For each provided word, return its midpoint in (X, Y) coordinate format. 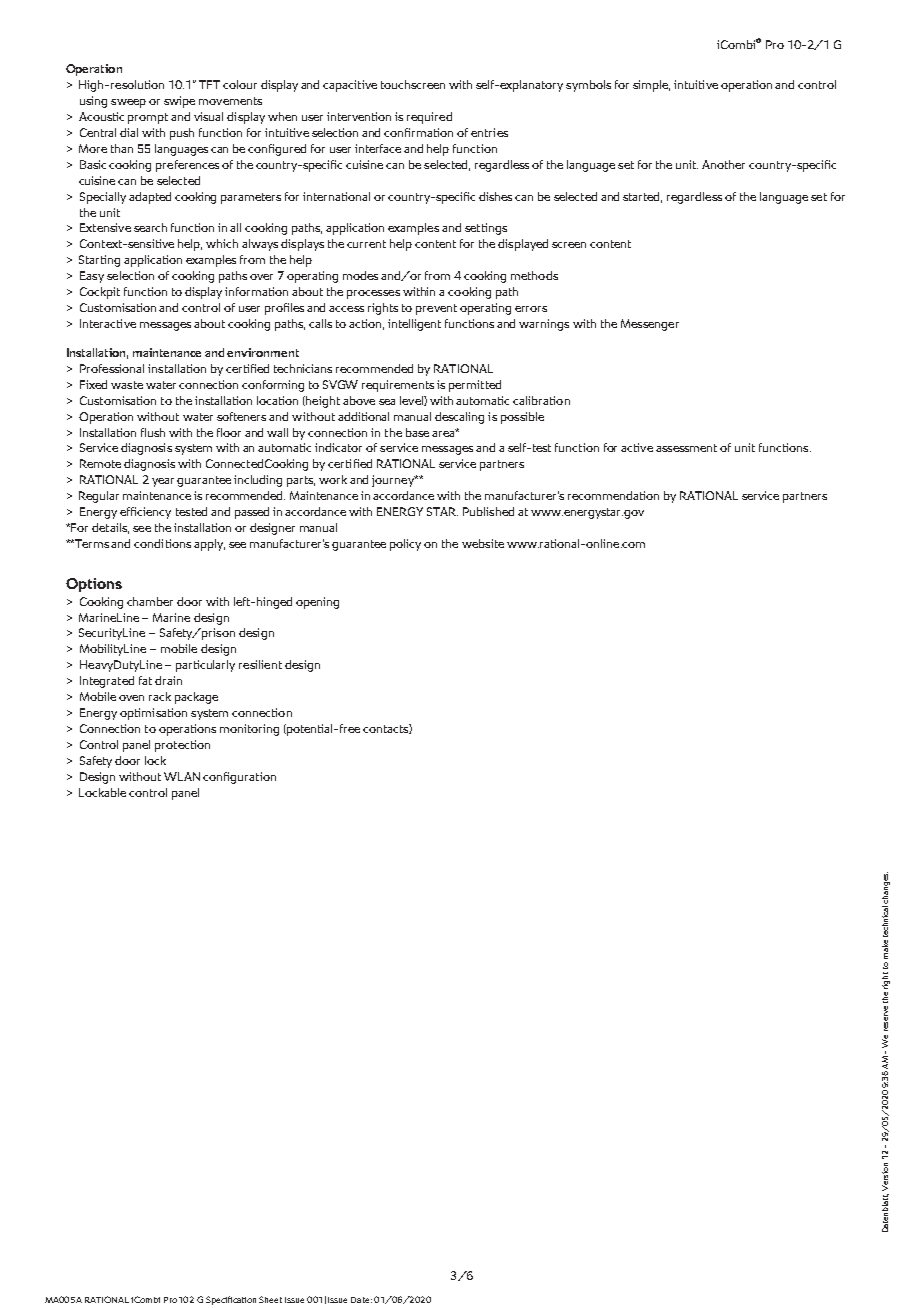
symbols (588, 86)
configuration (239, 778)
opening (317, 603)
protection (182, 746)
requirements (398, 386)
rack (160, 696)
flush (153, 432)
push (182, 134)
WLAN (182, 776)
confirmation (418, 132)
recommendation (613, 495)
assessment (686, 448)
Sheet (270, 1299)
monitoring (249, 730)
